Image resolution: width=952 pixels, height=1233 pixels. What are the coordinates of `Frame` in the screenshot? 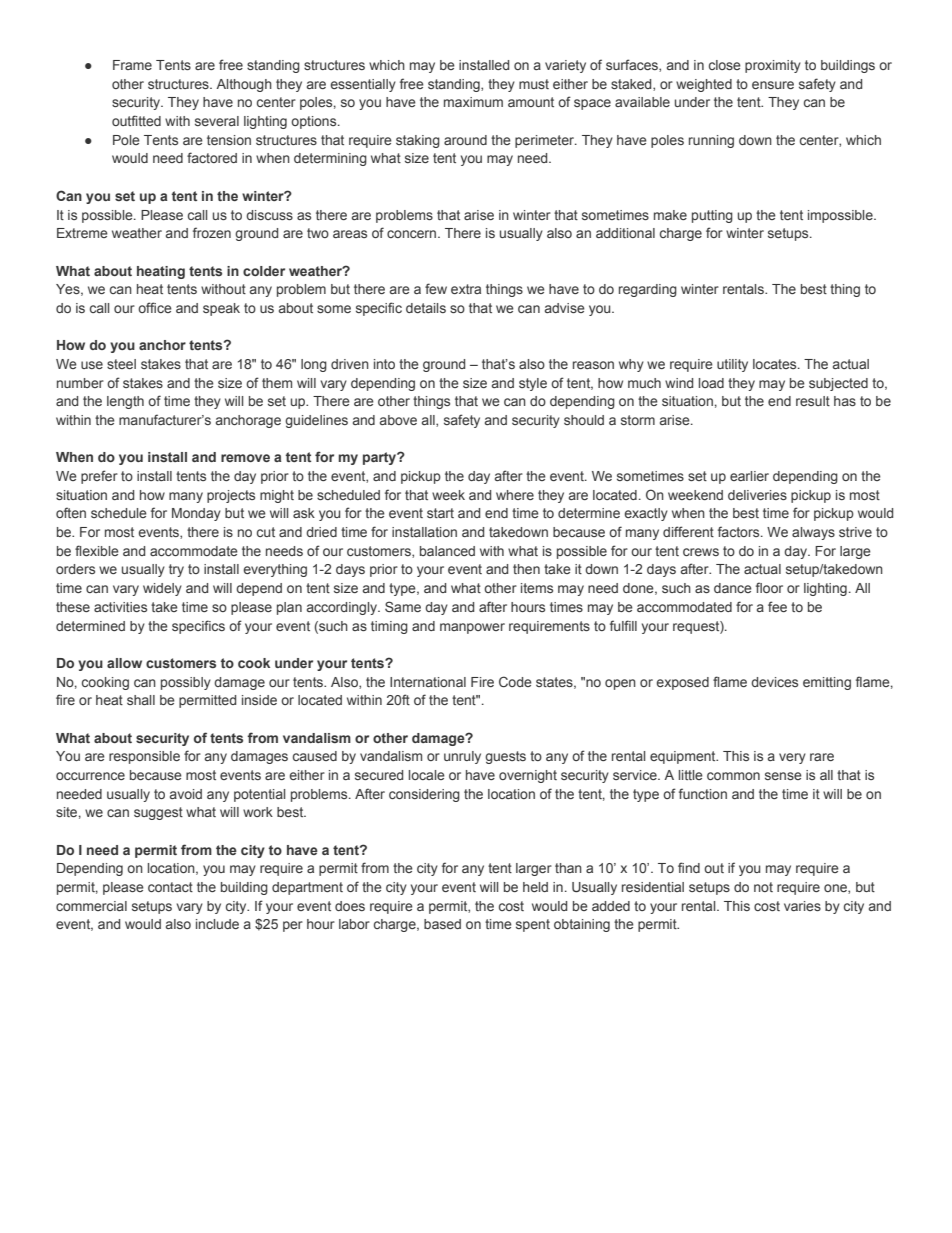 It's located at (132, 65).
